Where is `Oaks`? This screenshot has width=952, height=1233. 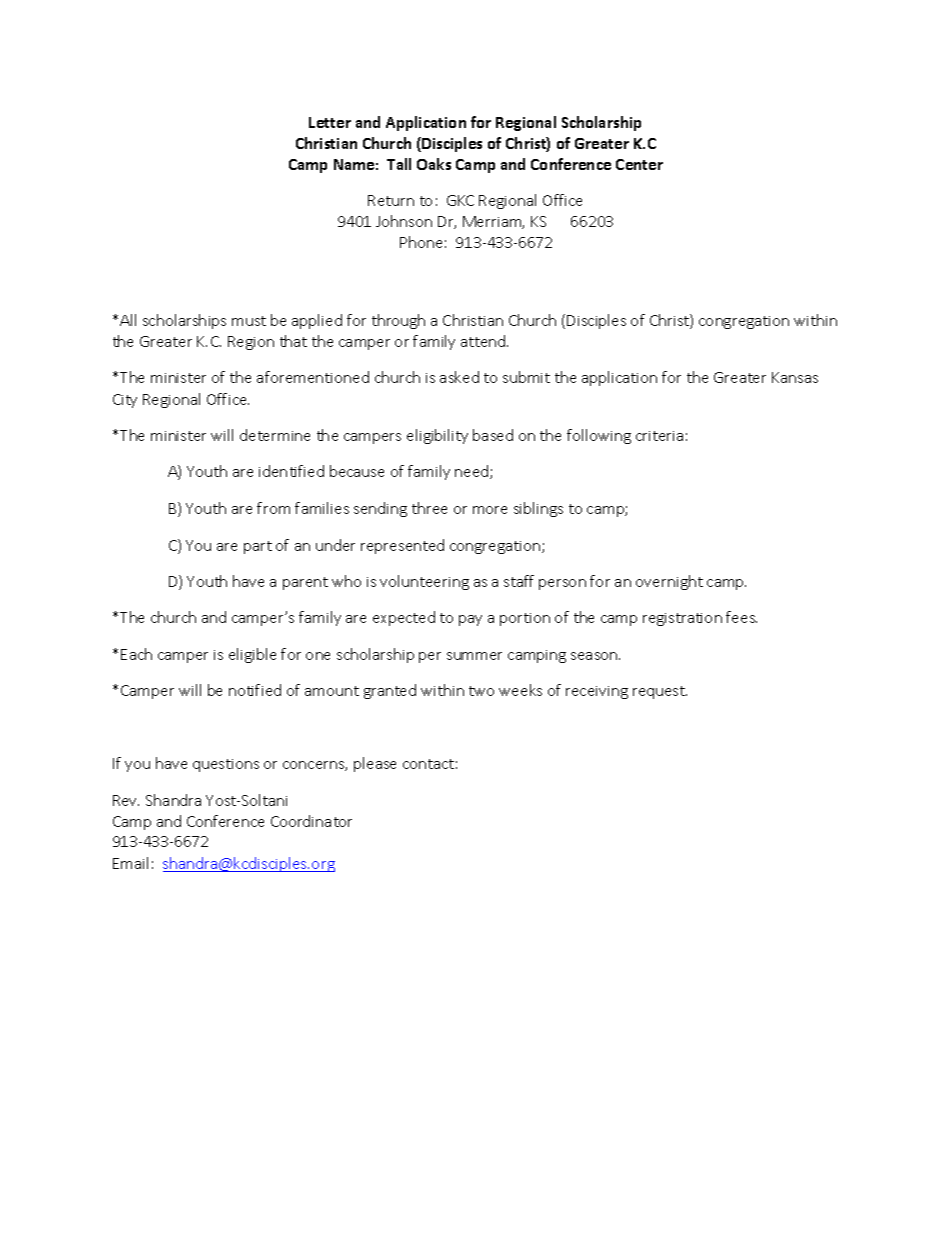
Oaks is located at coordinates (434, 164).
